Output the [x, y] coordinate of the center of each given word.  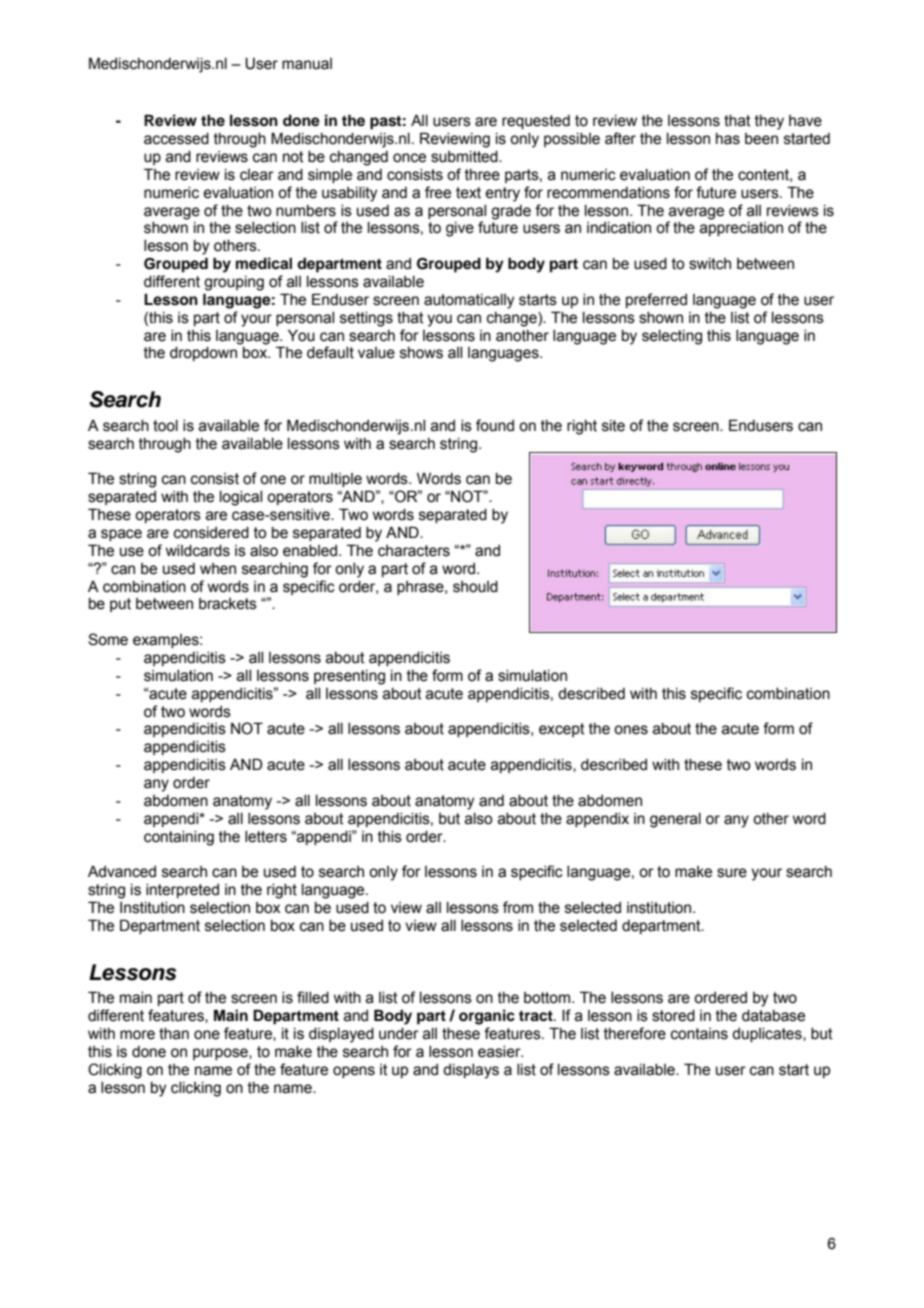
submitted [465, 157]
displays [471, 1071]
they [769, 122]
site [613, 426]
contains [699, 1034]
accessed [176, 139]
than [174, 1034]
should [475, 587]
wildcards [198, 551]
